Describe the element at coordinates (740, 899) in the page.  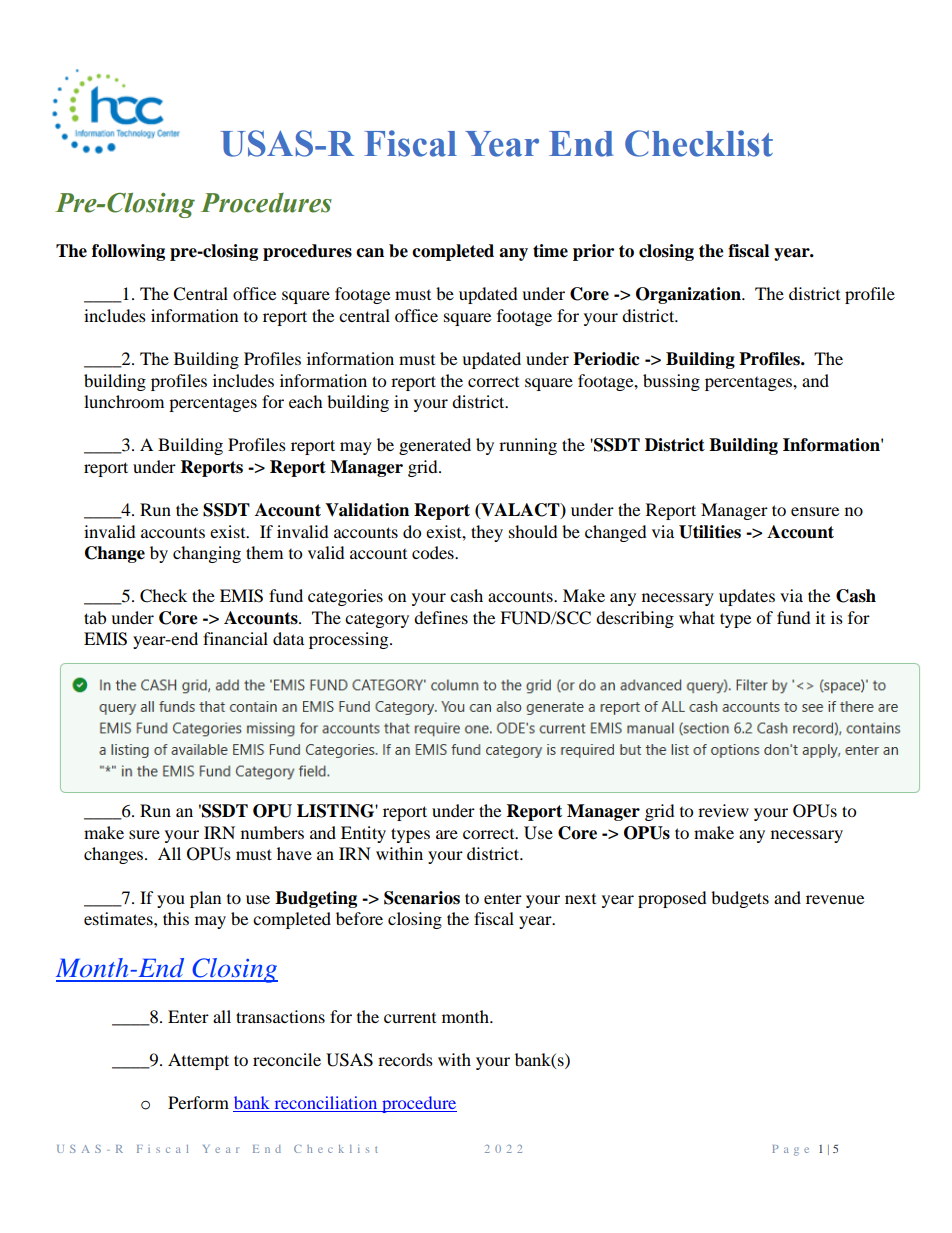
I see `budgets` at that location.
